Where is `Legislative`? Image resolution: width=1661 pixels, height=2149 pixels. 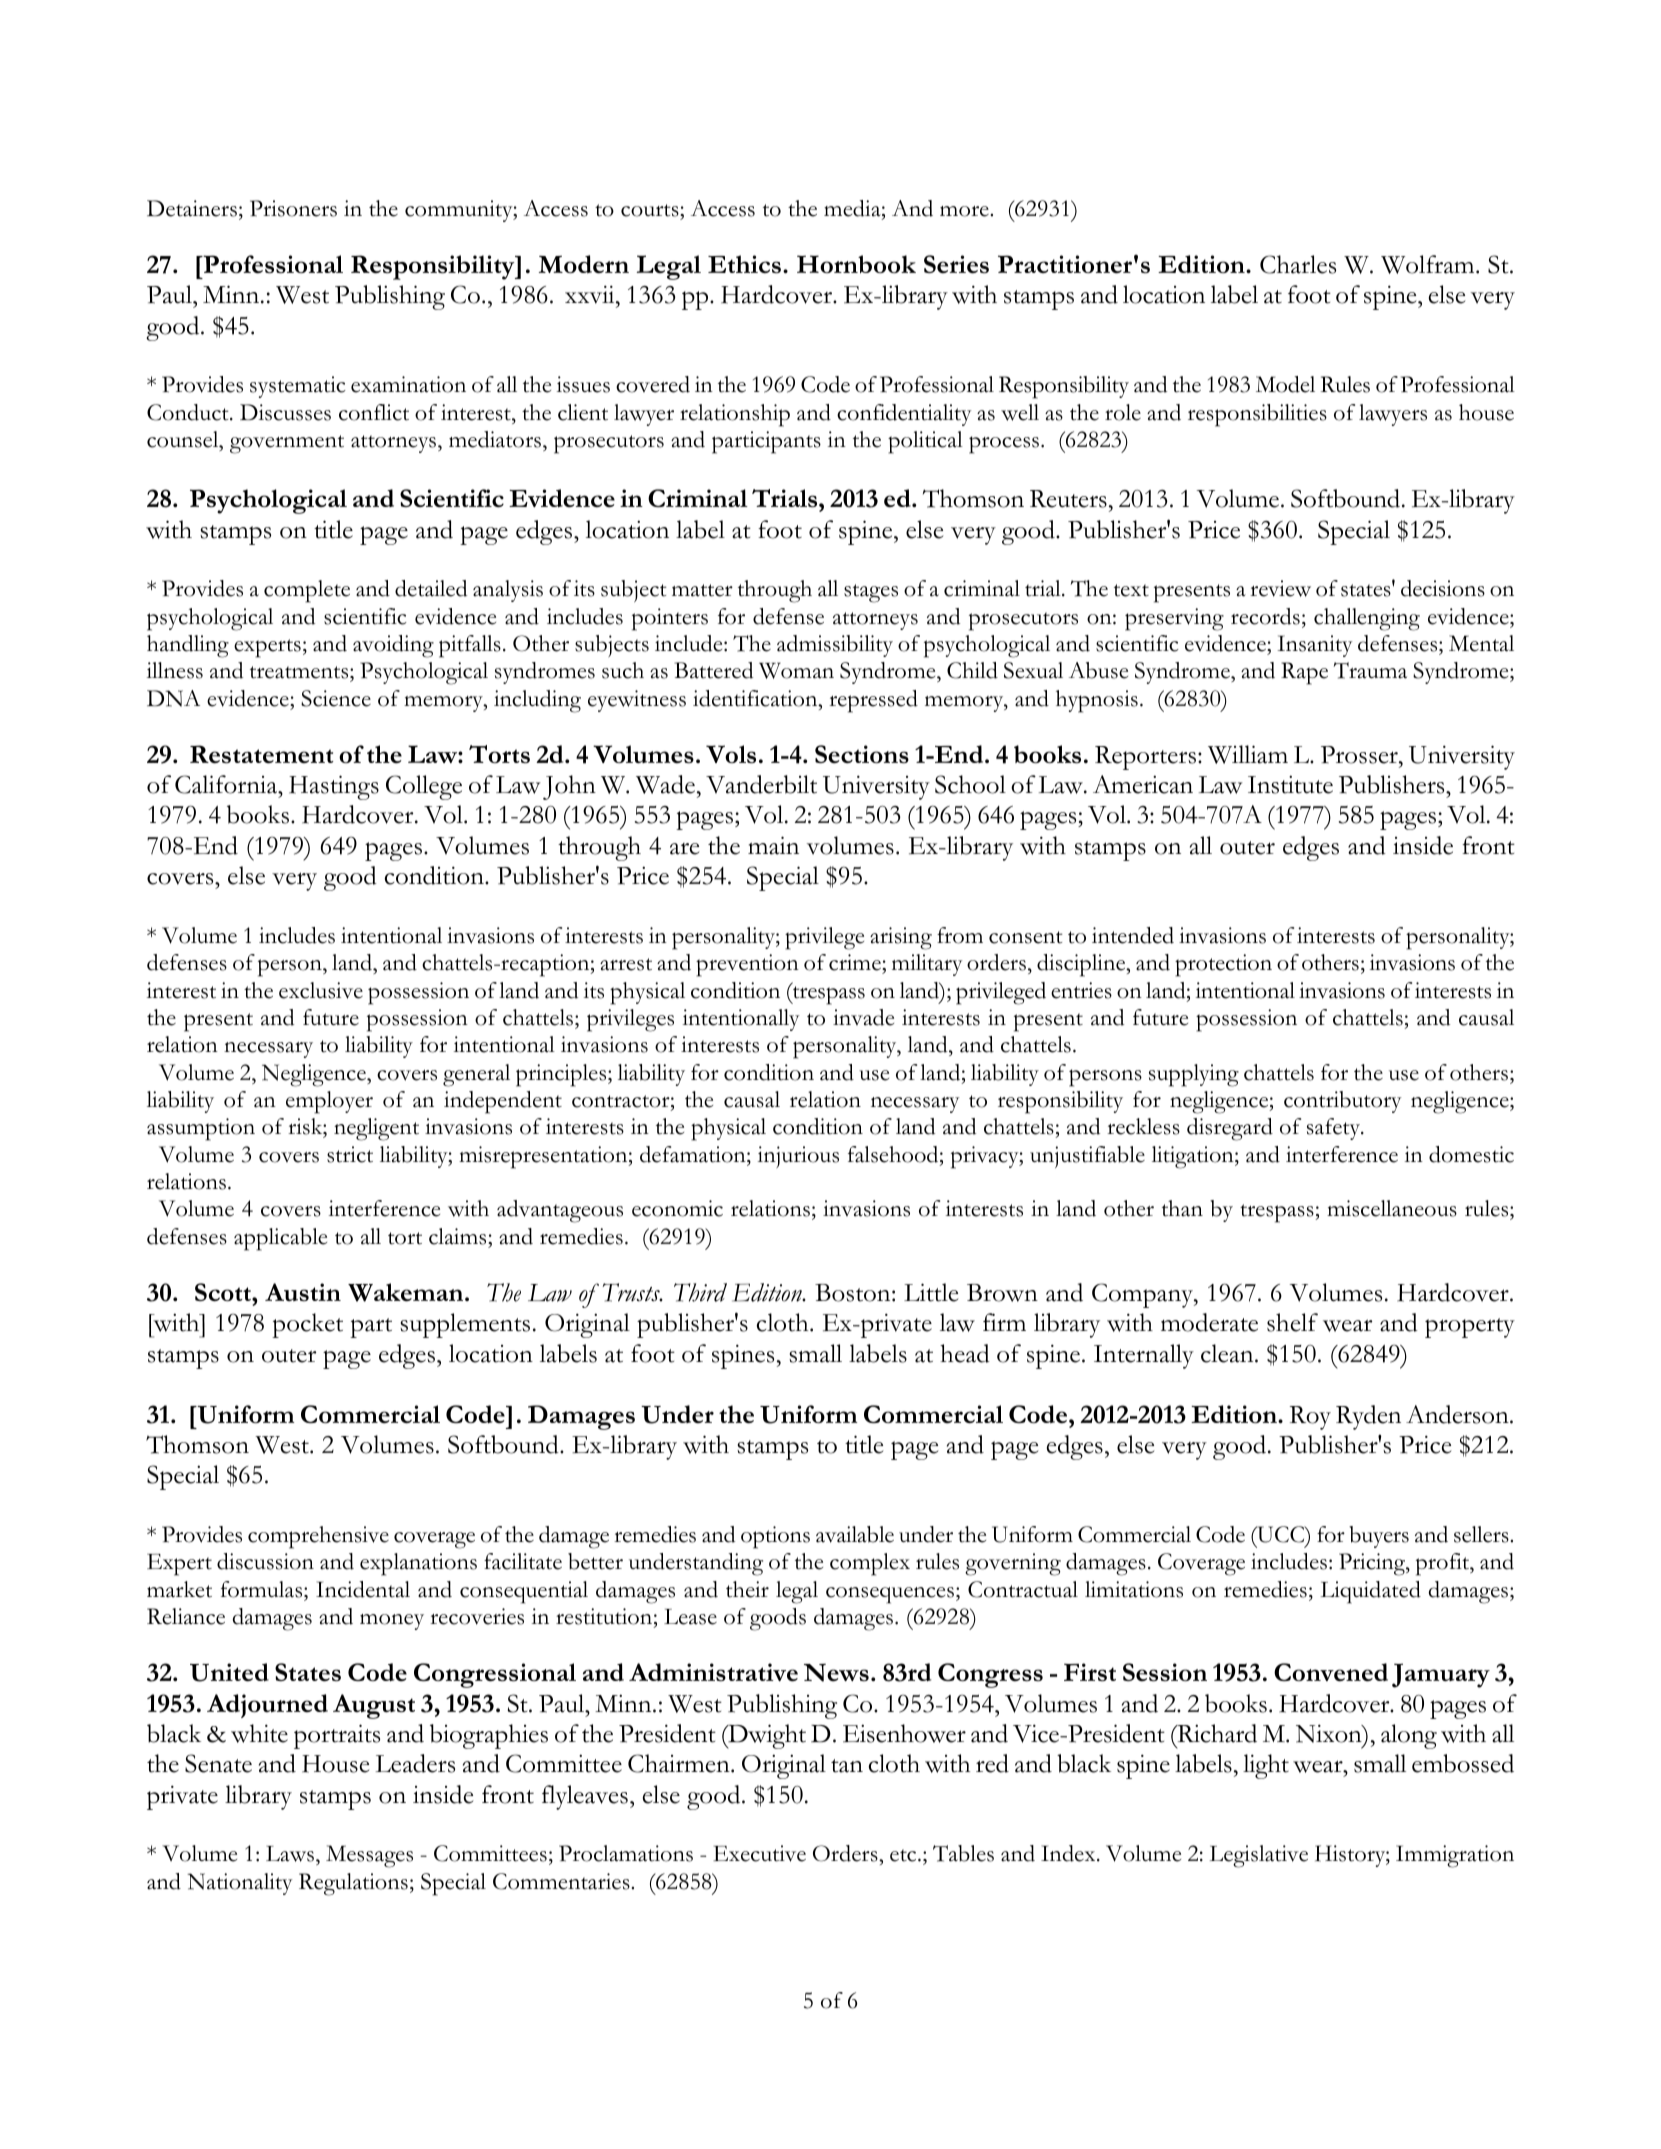
Legislative is located at coordinates (1259, 1856).
